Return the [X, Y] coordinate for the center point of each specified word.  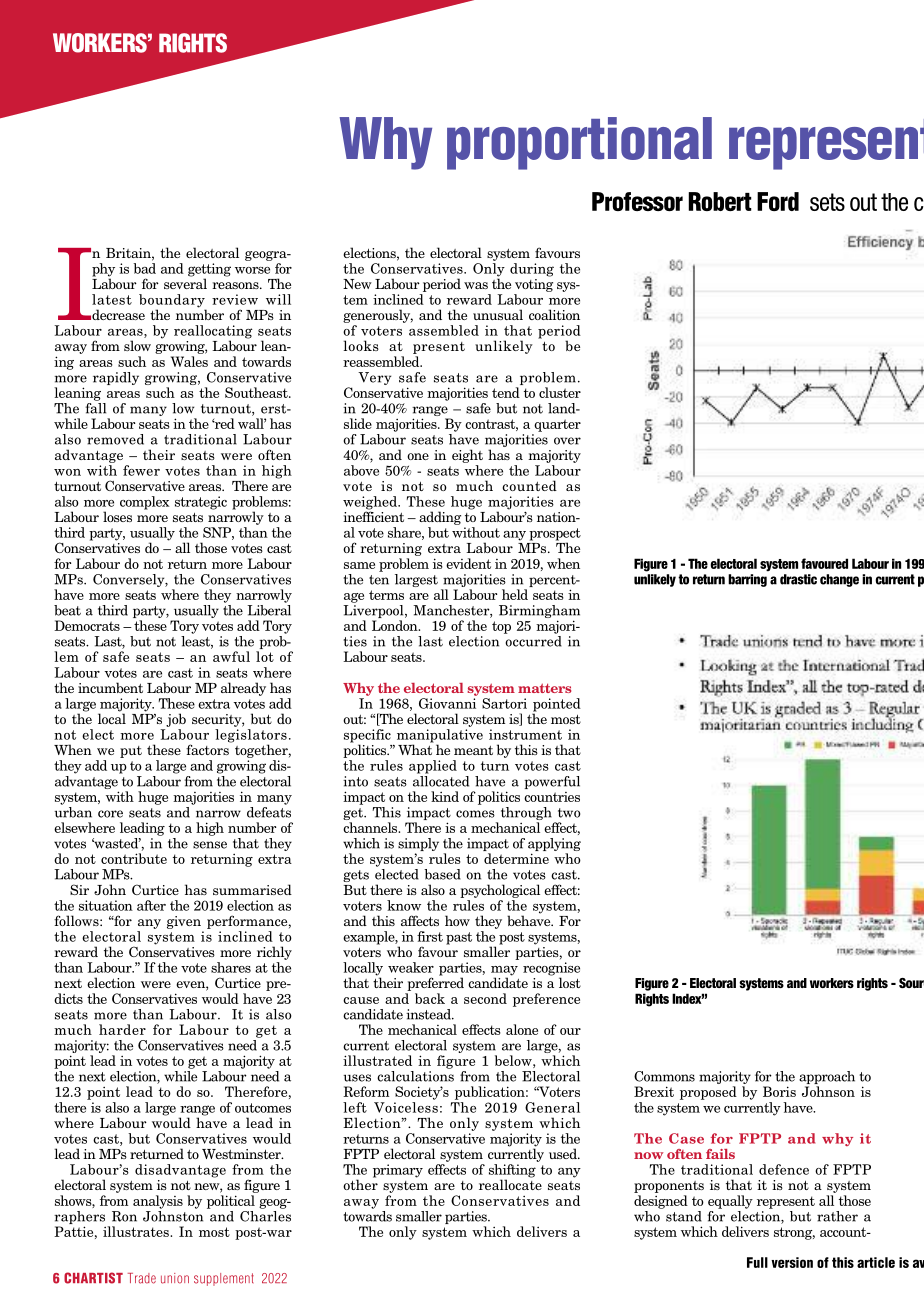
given [184, 922]
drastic [798, 579]
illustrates [137, 1231]
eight [467, 456]
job [176, 720]
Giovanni [447, 703]
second [485, 998]
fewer [141, 470]
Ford [778, 201]
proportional [579, 143]
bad [144, 268]
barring [747, 580]
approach [827, 1079]
